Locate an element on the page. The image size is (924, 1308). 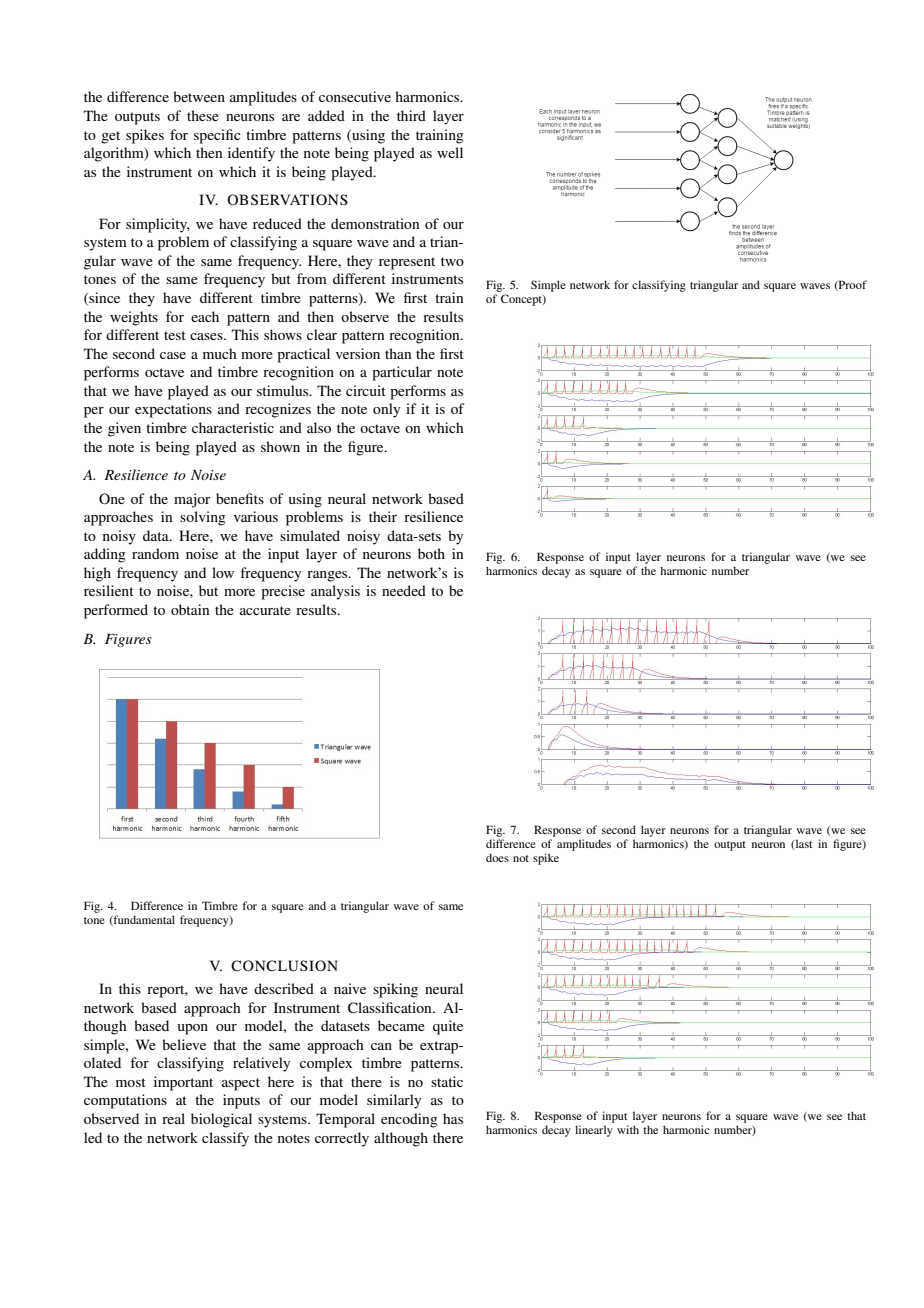
obtain is located at coordinates (190, 609).
